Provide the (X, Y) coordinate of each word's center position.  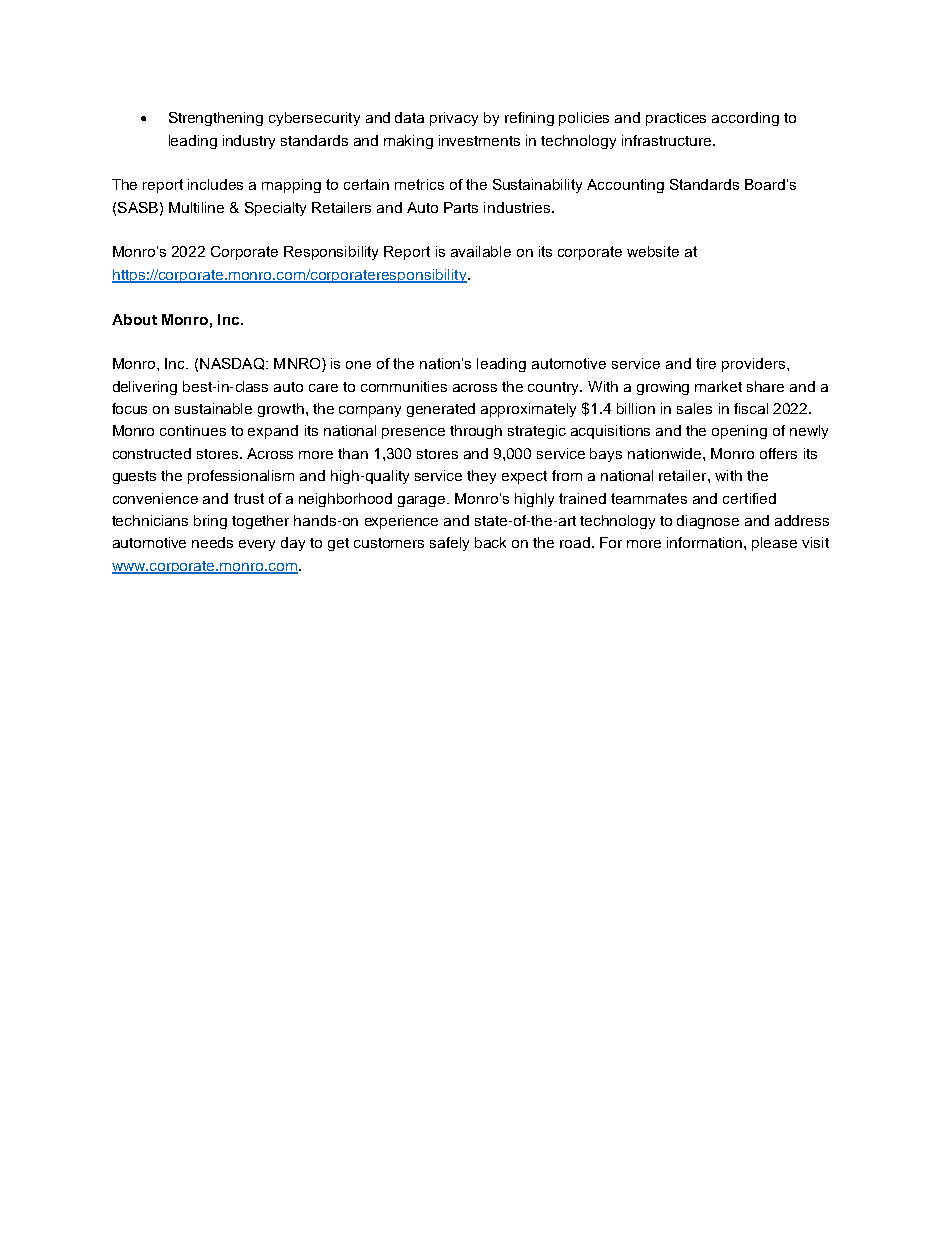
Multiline (196, 207)
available (481, 251)
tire (706, 363)
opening (739, 432)
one (358, 365)
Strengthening (216, 119)
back (490, 542)
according (745, 119)
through (476, 432)
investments (479, 140)
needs (212, 542)
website (653, 251)
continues (193, 430)
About (134, 319)
